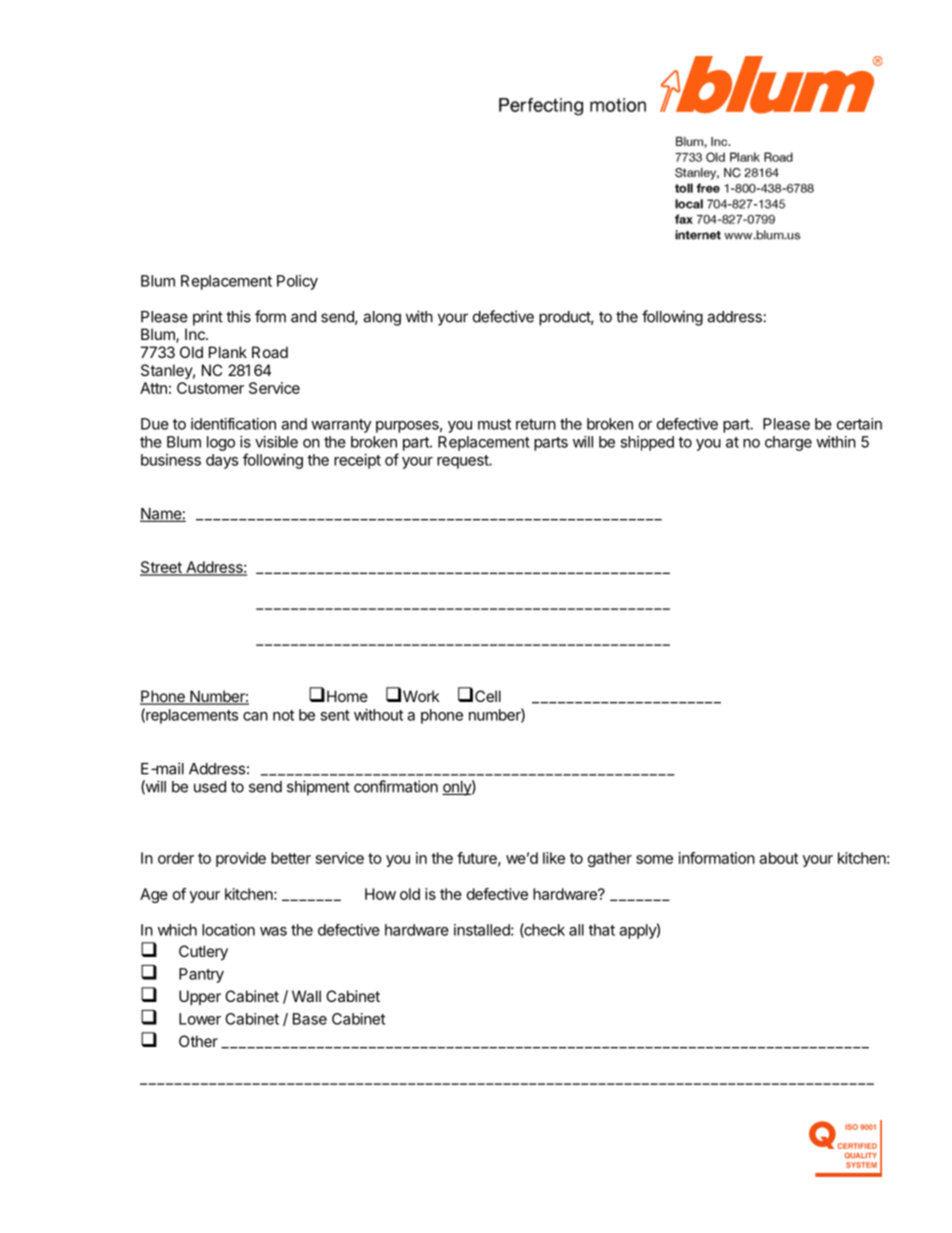  What do you see at coordinates (778, 858) in the screenshot?
I see `about` at bounding box center [778, 858].
